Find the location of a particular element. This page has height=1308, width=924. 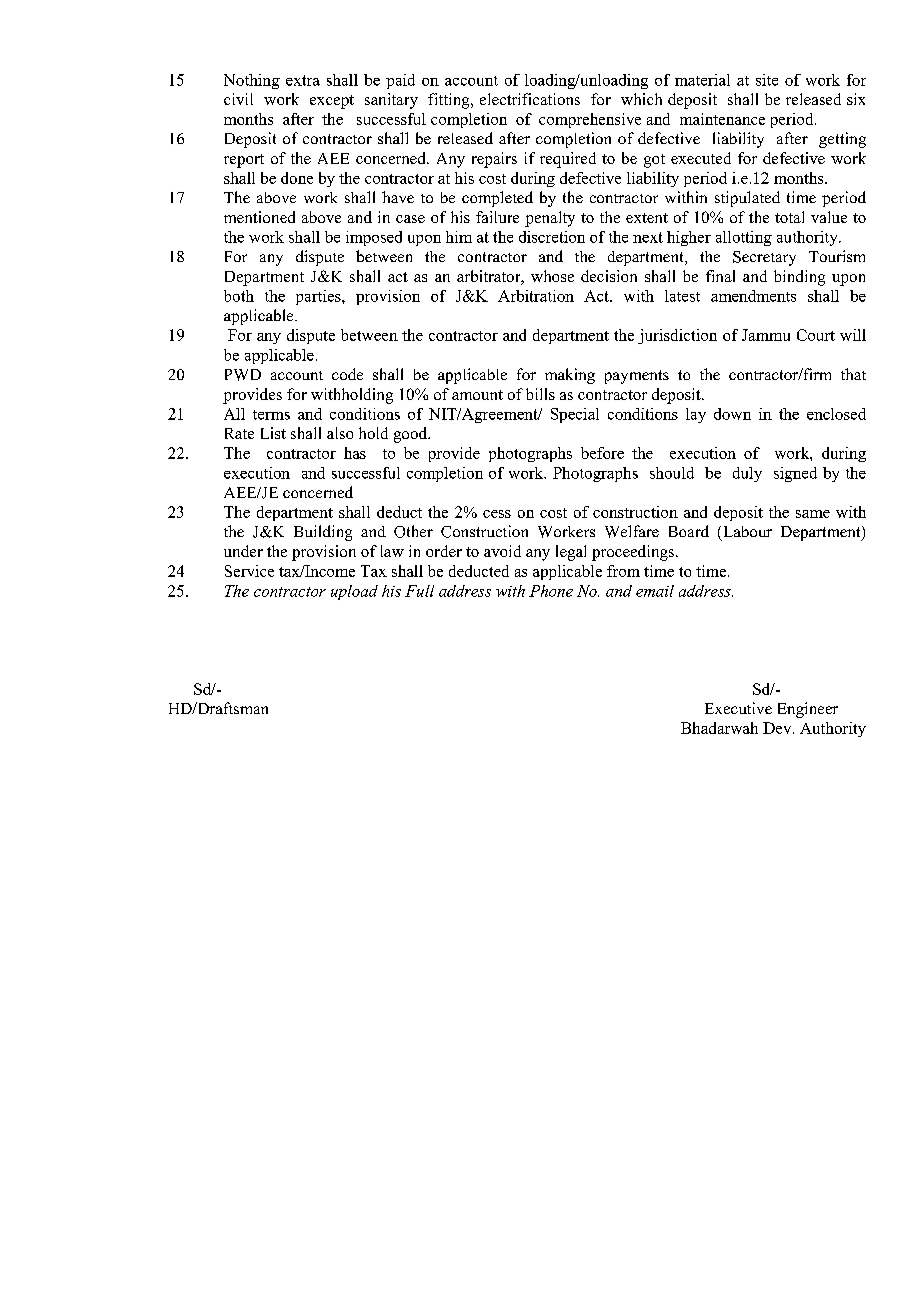

Engineer is located at coordinates (808, 710).
